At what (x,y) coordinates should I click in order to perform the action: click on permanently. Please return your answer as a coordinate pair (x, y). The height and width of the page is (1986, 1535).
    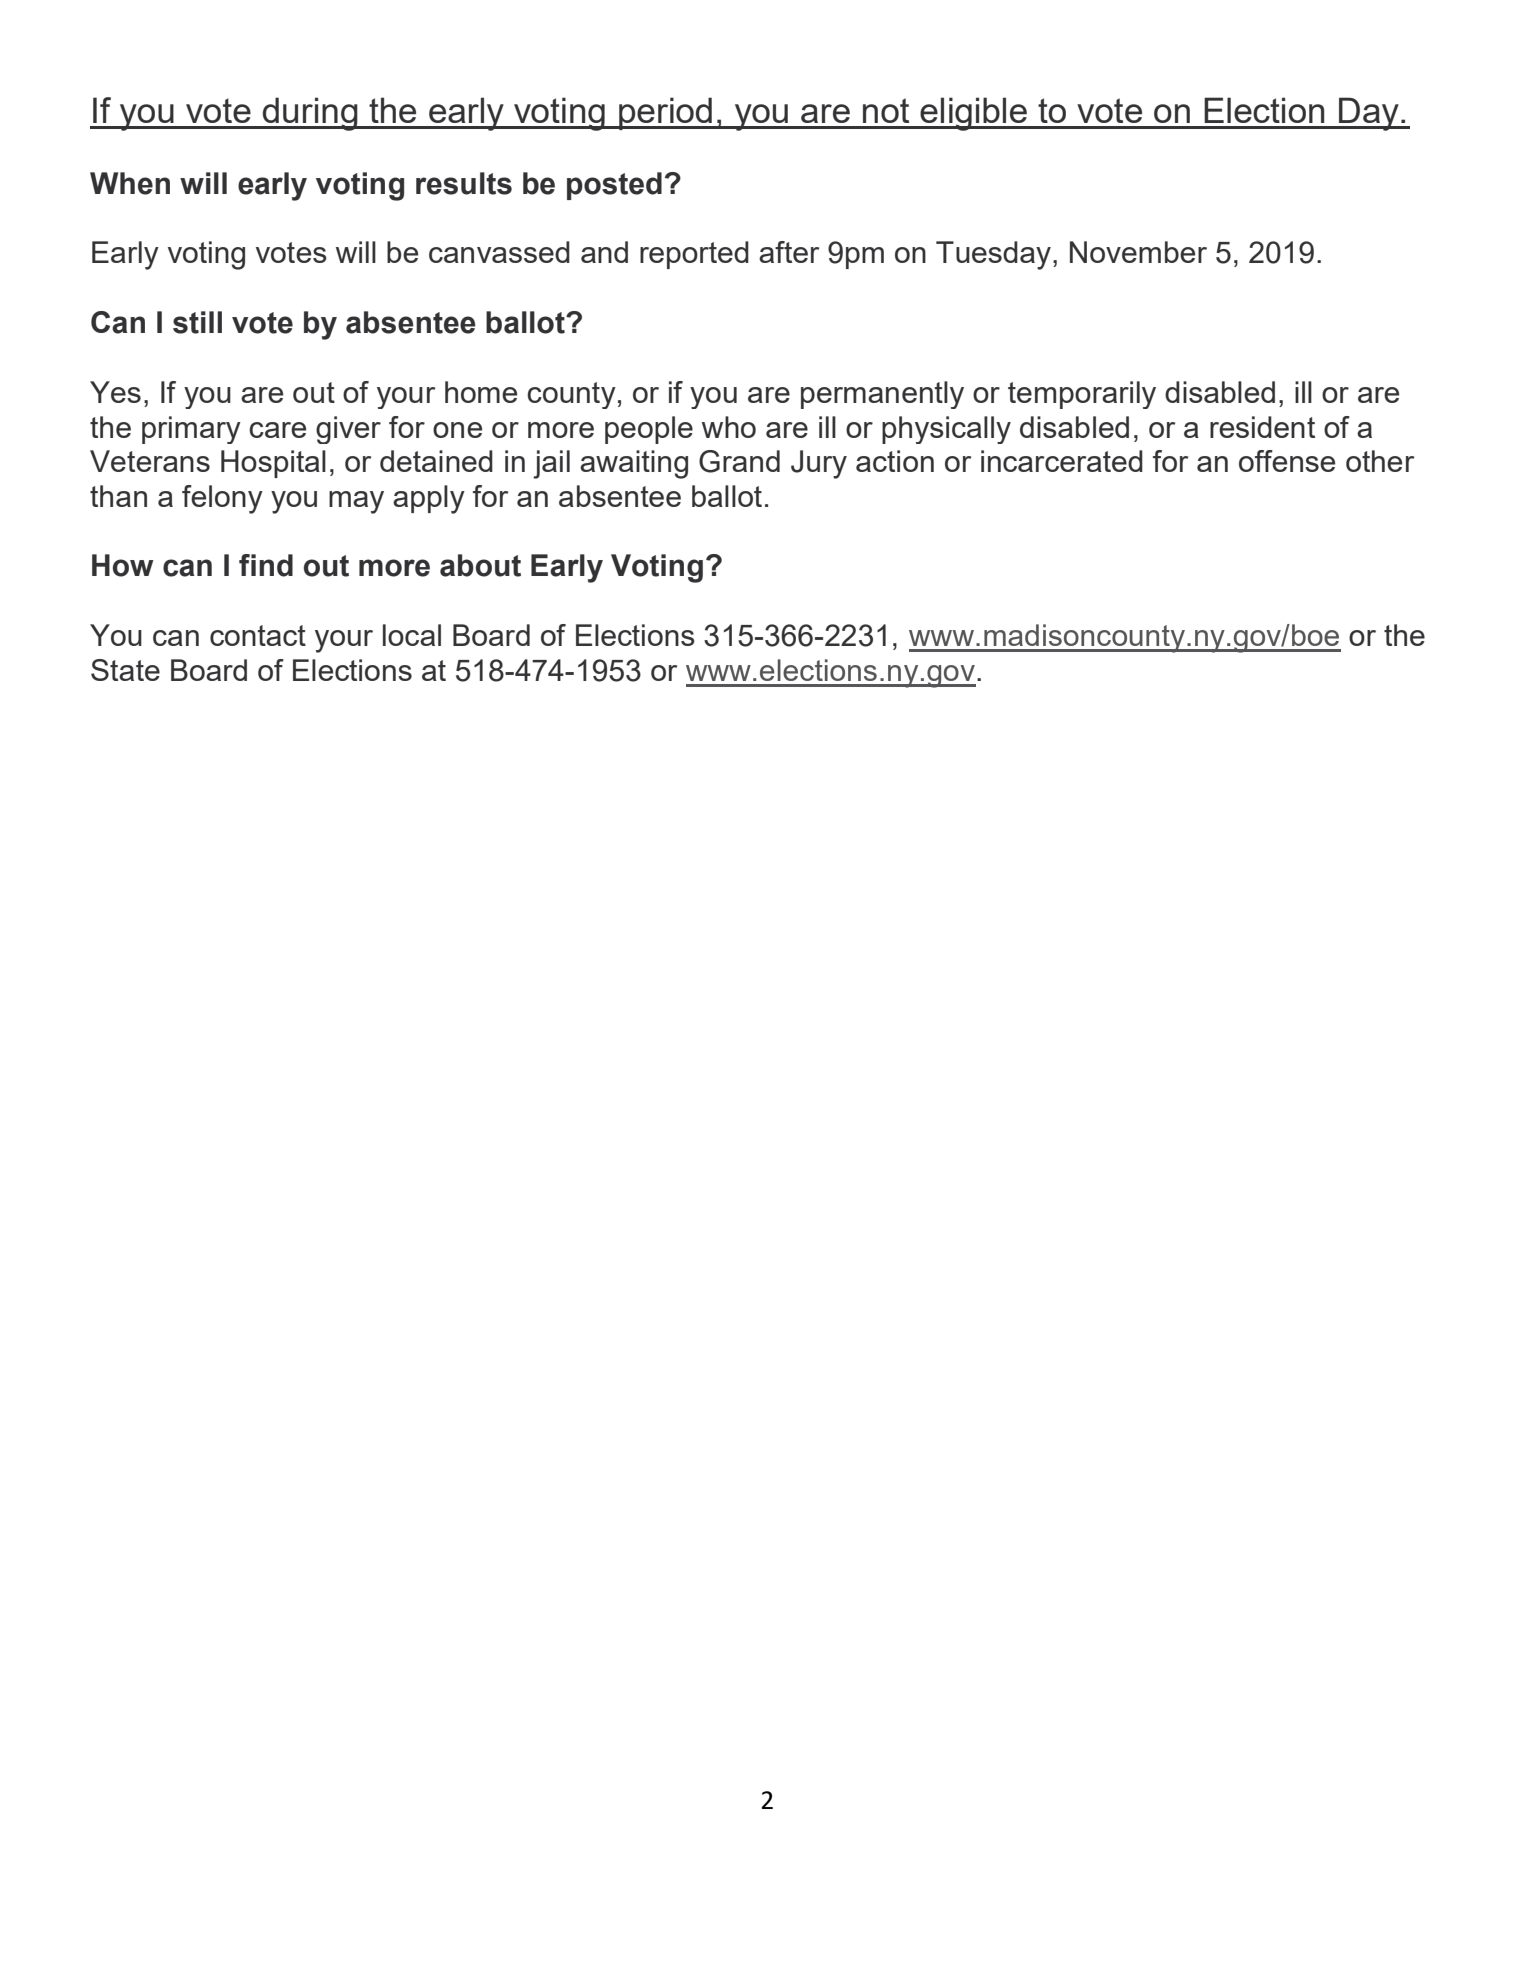
    Looking at the image, I should click on (882, 395).
